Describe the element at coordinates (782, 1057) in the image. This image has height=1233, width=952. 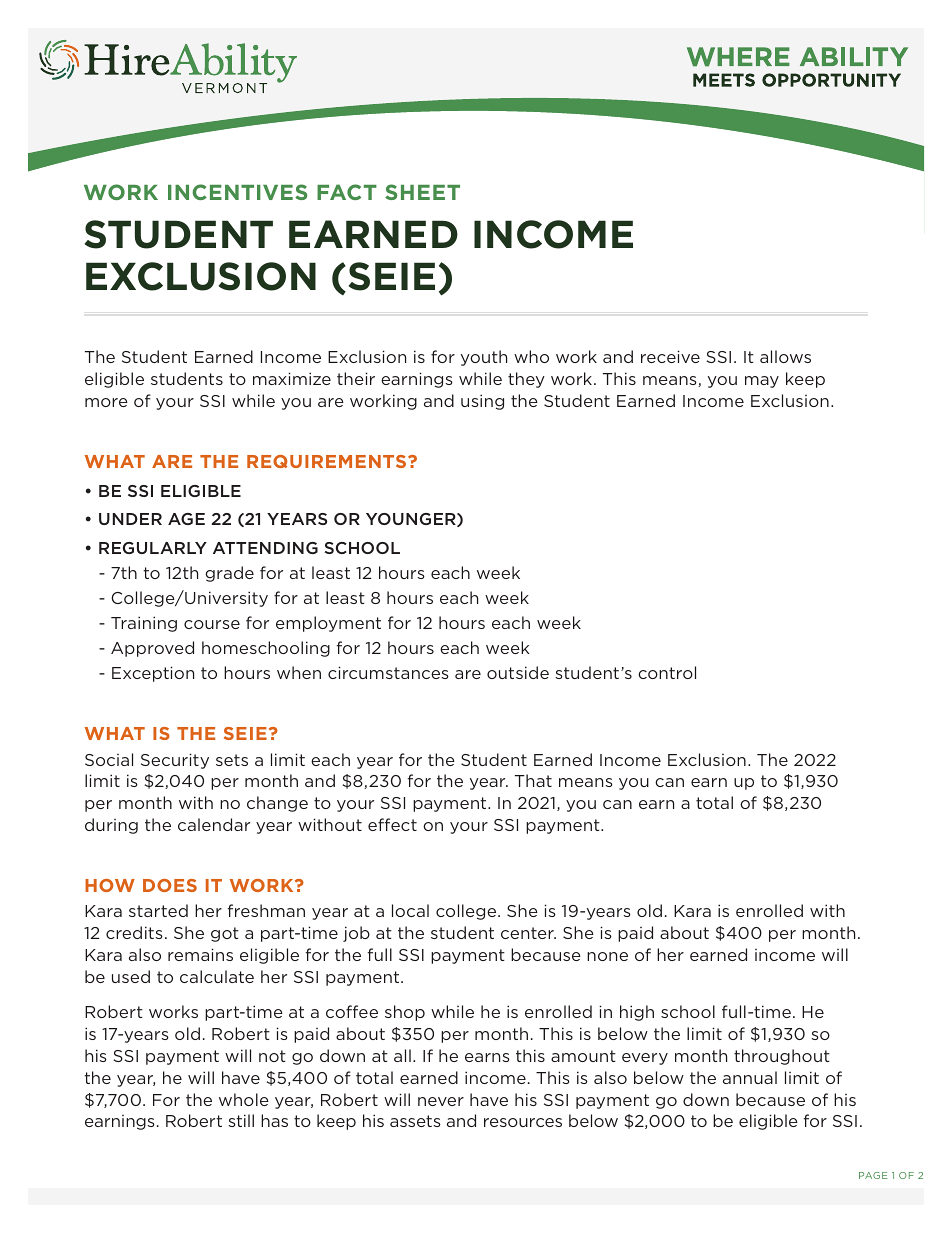
I see `throughout` at that location.
